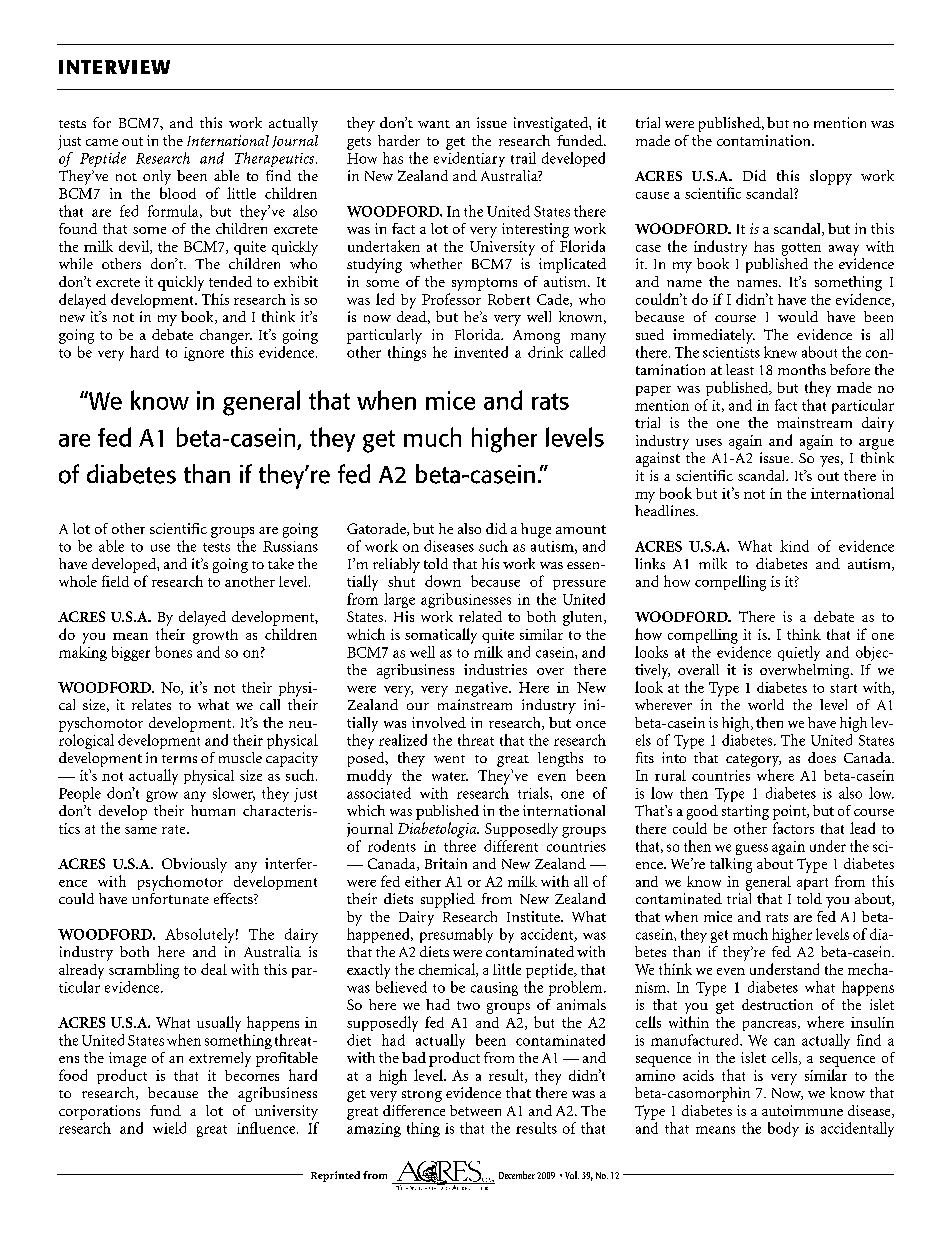 The height and width of the page is (1241, 952). Describe the element at coordinates (434, 124) in the page. I see `want` at that location.
